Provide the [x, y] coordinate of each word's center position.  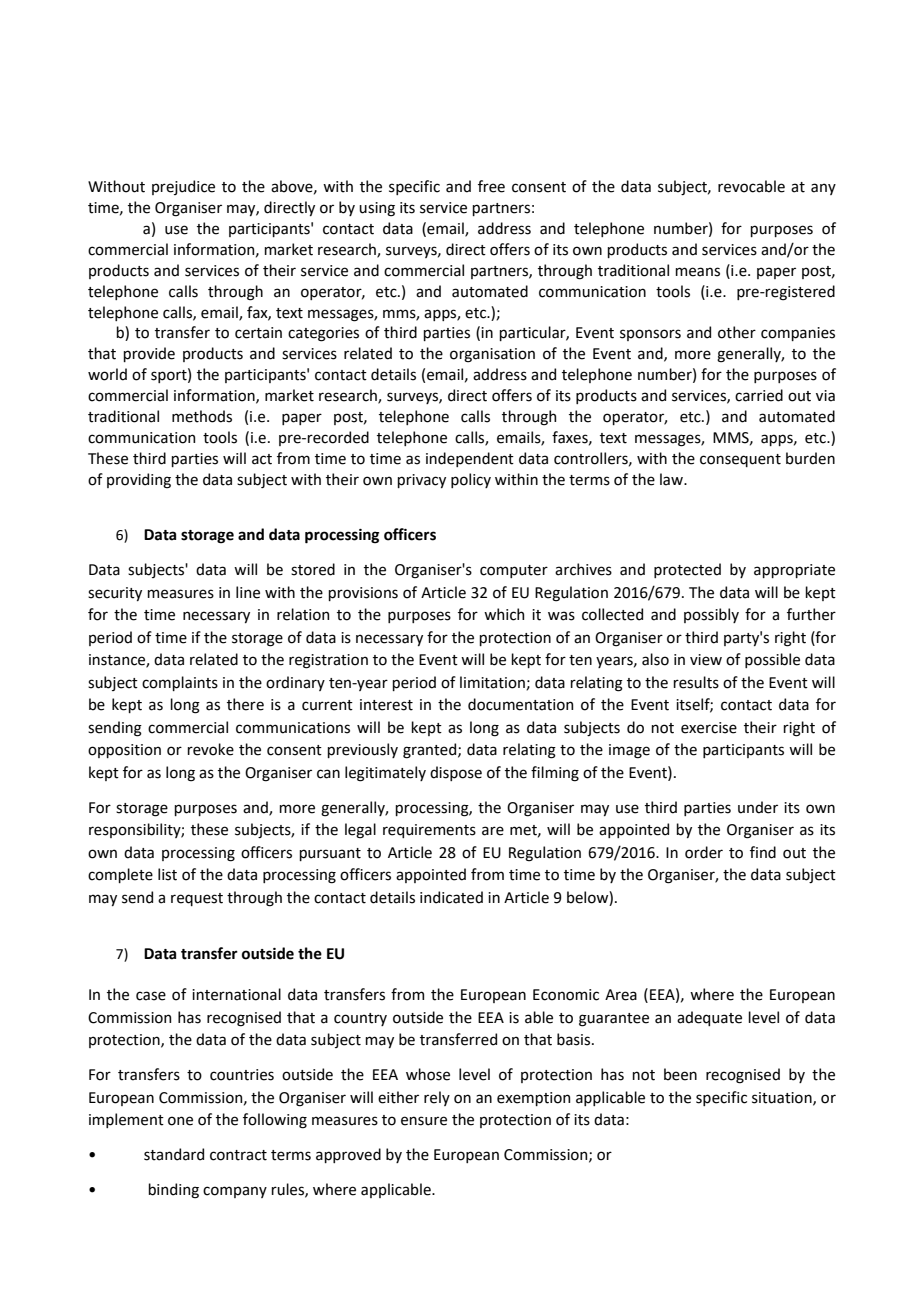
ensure [424, 1121]
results [696, 682]
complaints [180, 683]
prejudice [183, 187]
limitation [493, 683]
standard [174, 1154]
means [697, 272]
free [491, 186]
